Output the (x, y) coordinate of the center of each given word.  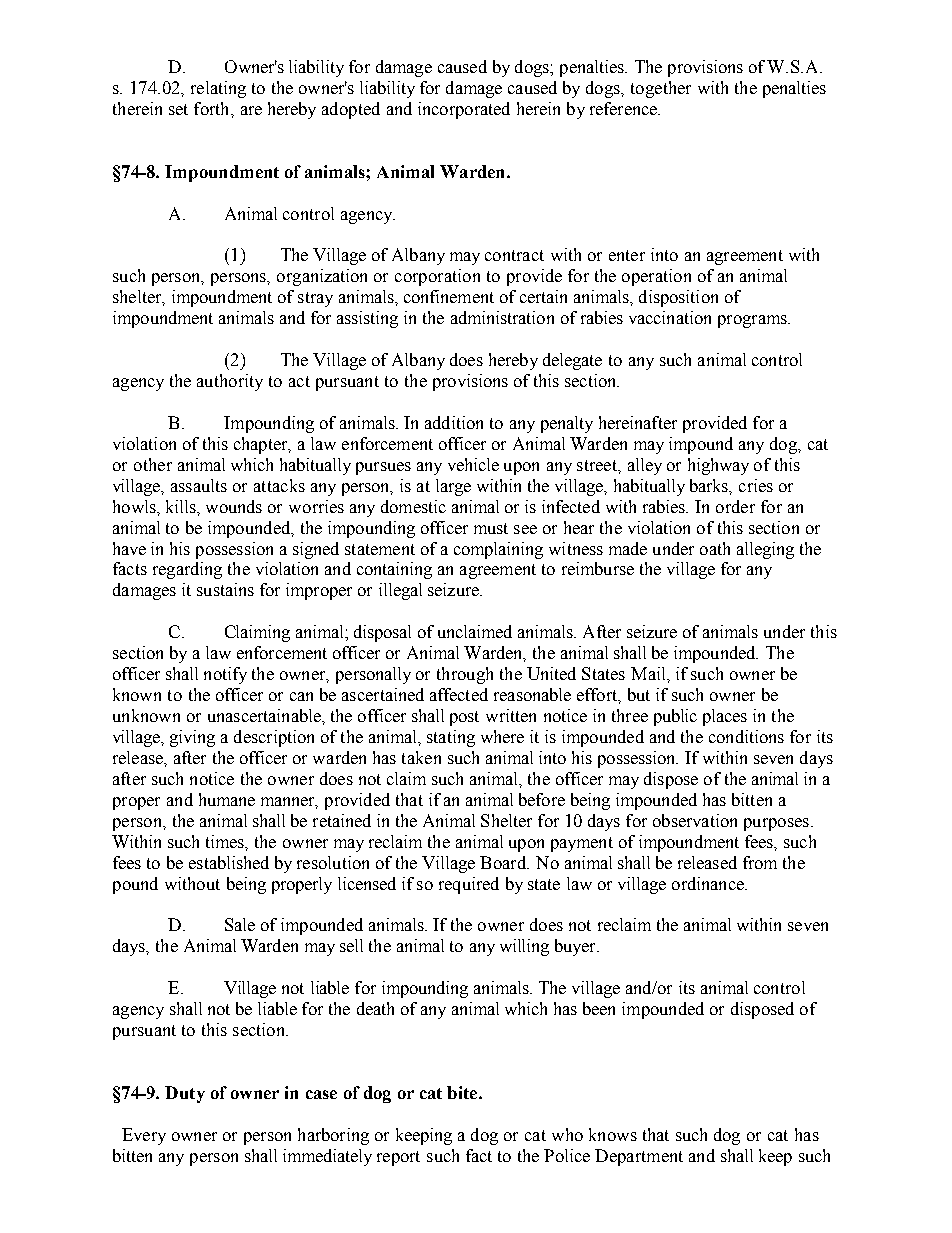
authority (230, 382)
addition (454, 422)
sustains (225, 589)
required (469, 885)
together (661, 89)
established (229, 862)
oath (715, 548)
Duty (185, 1094)
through (465, 675)
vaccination (670, 317)
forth (213, 108)
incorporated (464, 110)
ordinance (709, 883)
